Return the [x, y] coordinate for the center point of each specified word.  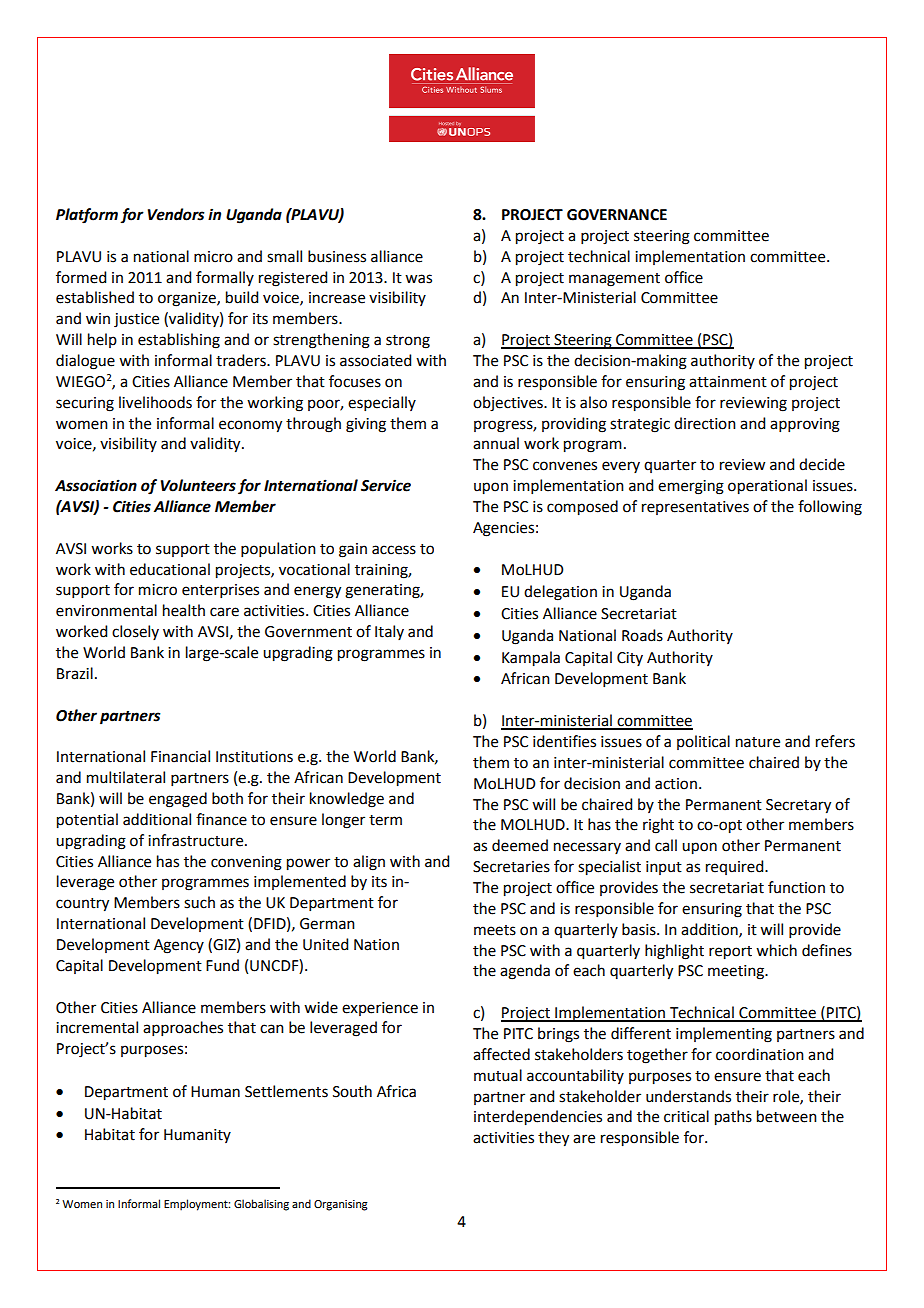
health [184, 610]
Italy [389, 632]
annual [496, 443]
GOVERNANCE [617, 215]
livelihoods [155, 402]
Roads [642, 635]
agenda [525, 972]
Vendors [176, 214]
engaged [178, 800]
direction [705, 423]
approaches [183, 1028]
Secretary [798, 806]
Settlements [286, 1091]
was [418, 279]
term [385, 820]
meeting [737, 972]
